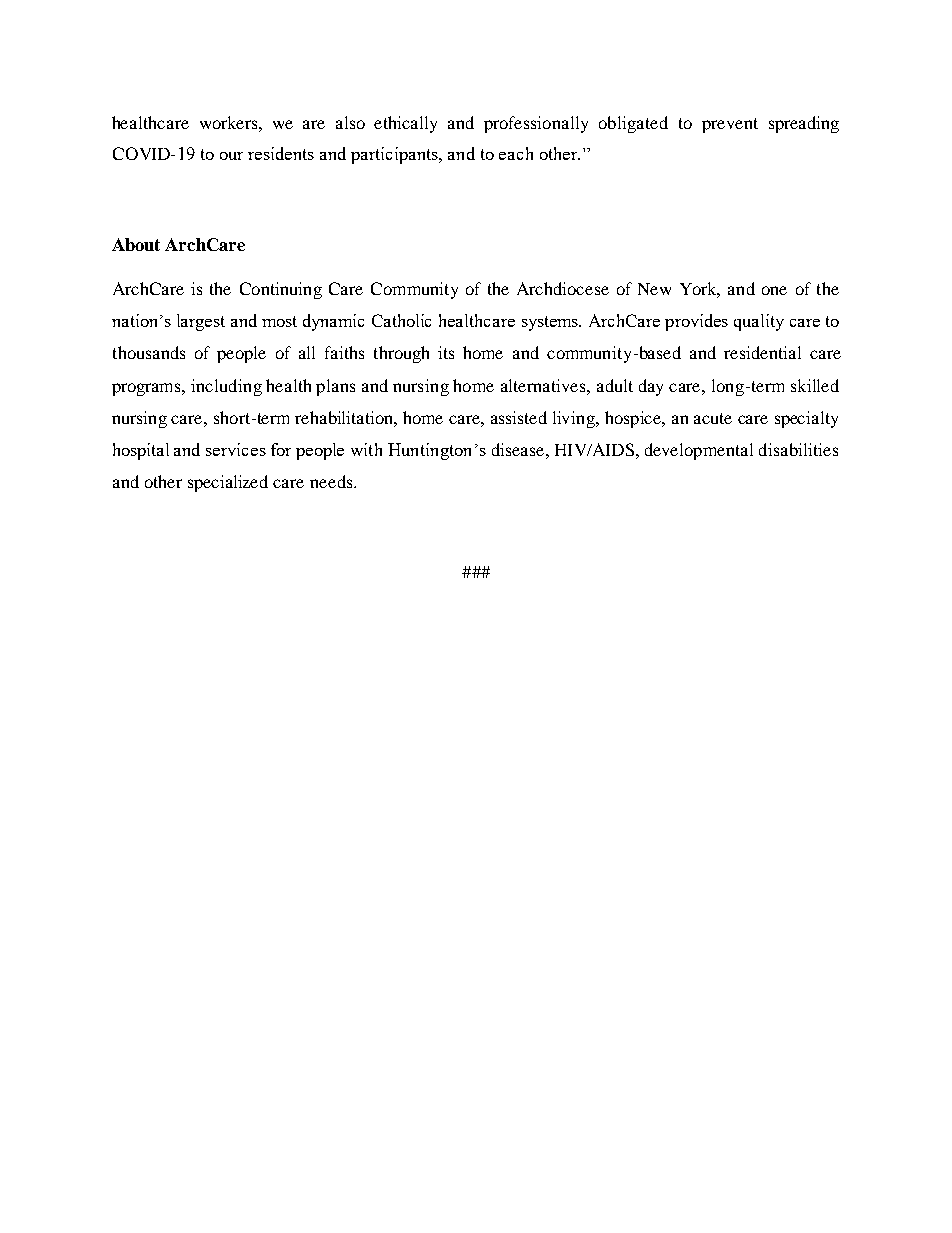  Describe the element at coordinates (136, 244) in the screenshot. I see `About` at that location.
